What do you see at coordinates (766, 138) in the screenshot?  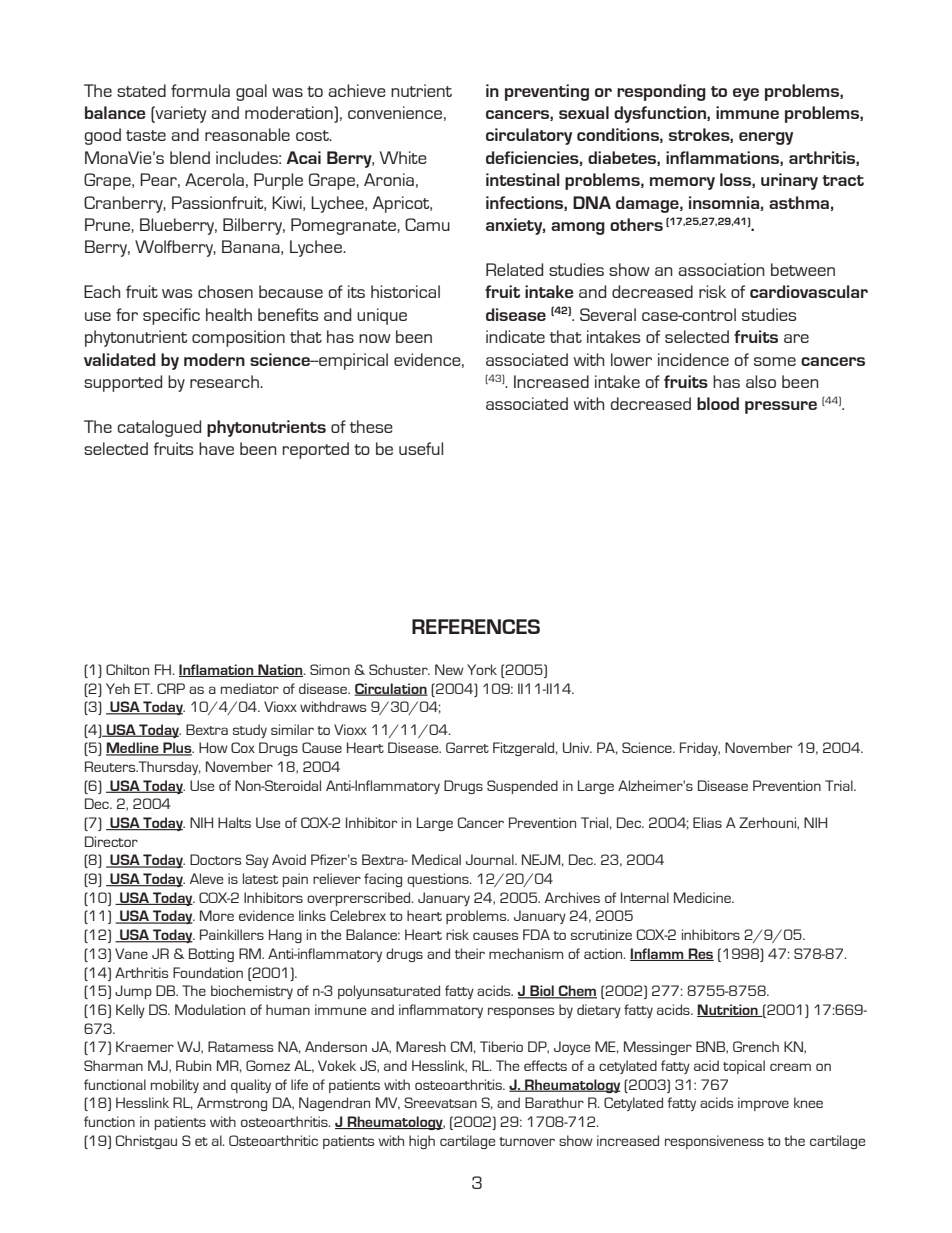 I see `energy` at bounding box center [766, 138].
